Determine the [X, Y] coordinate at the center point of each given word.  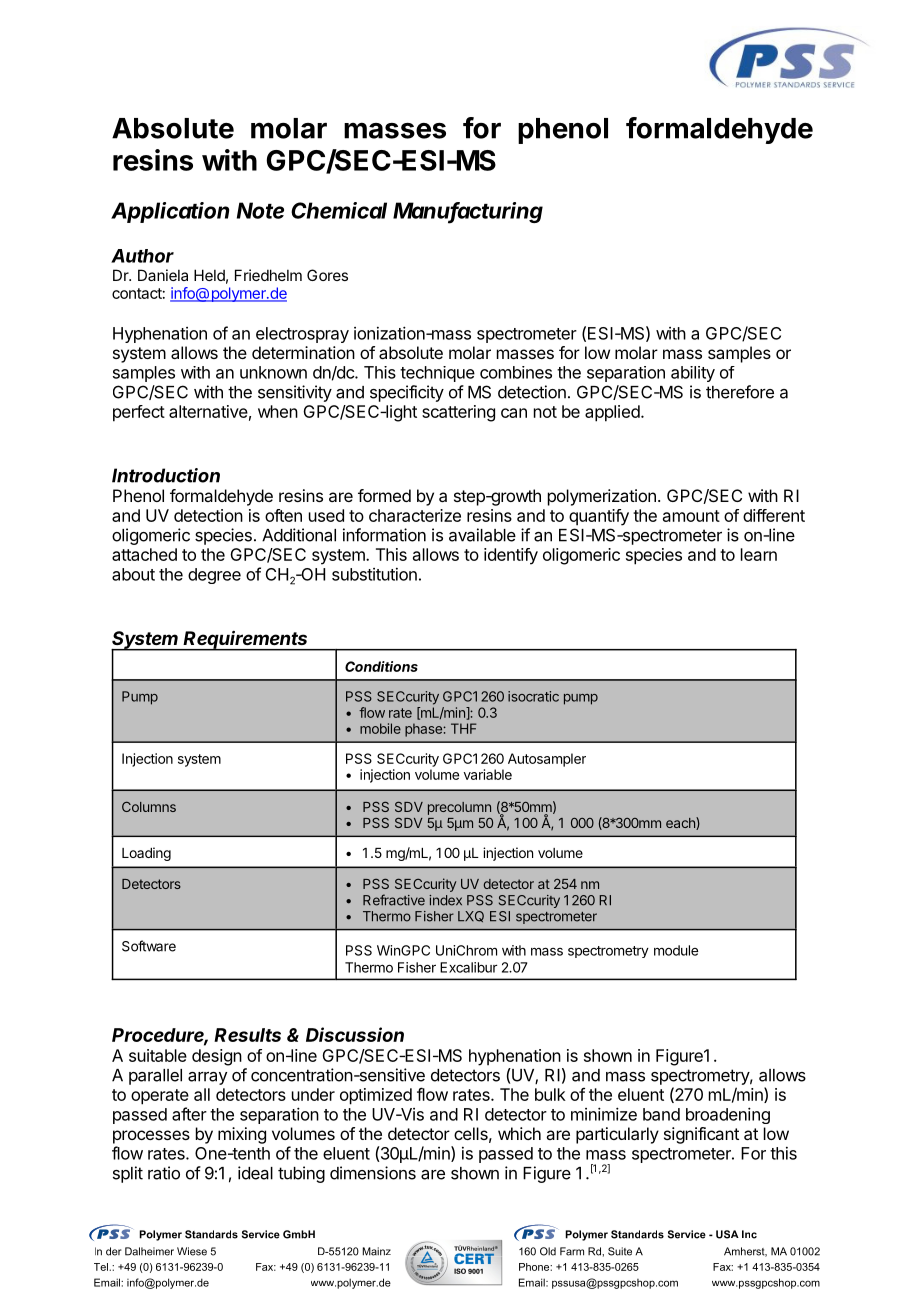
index [445, 900]
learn [759, 554]
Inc [749, 1234]
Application [170, 212]
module [676, 950]
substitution [374, 574]
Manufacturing [468, 213]
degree [214, 576]
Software [149, 946]
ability [693, 374]
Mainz [377, 1251]
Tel [102, 1267]
